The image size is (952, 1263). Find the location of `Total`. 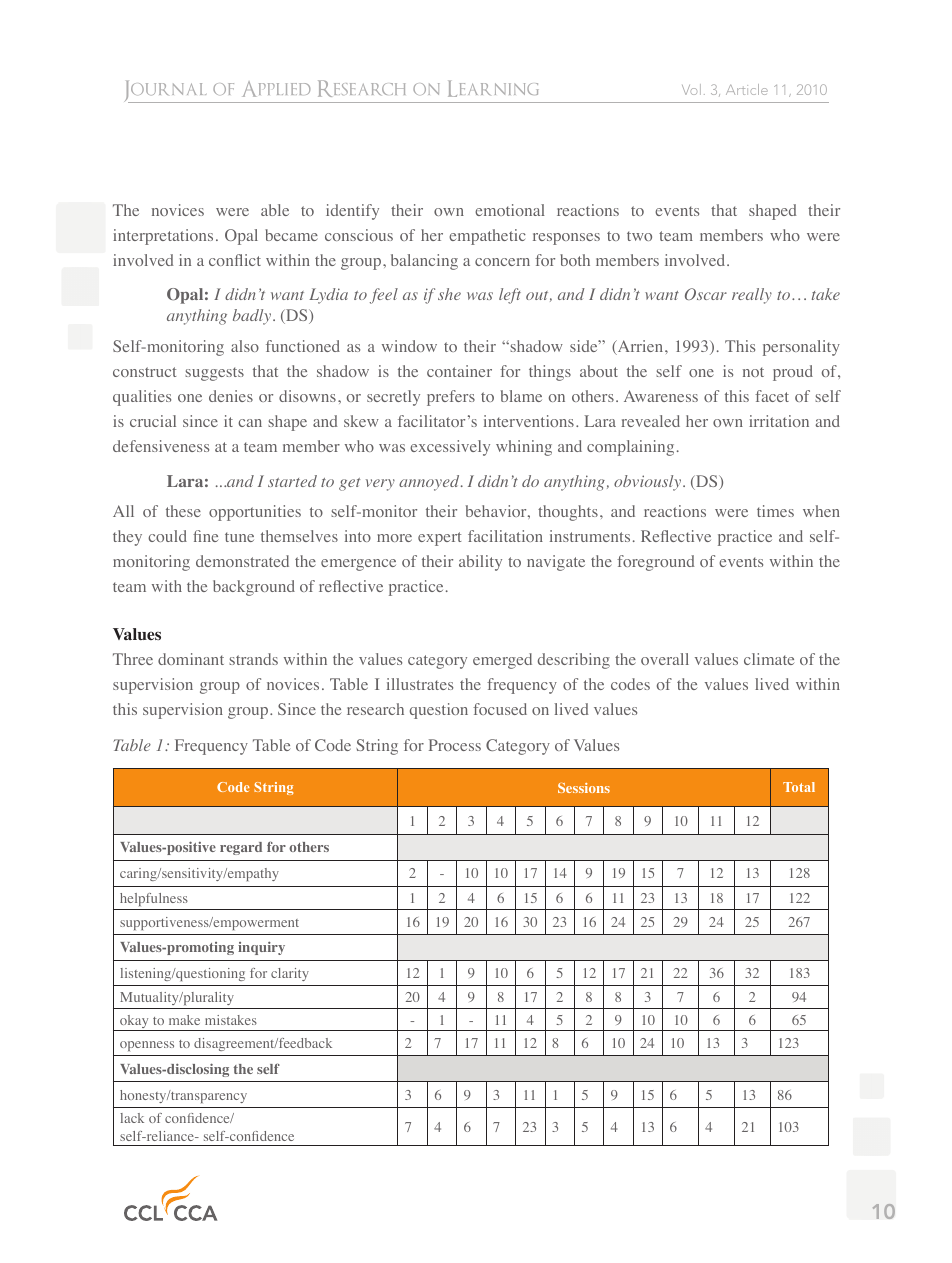

Total is located at coordinates (799, 787).
